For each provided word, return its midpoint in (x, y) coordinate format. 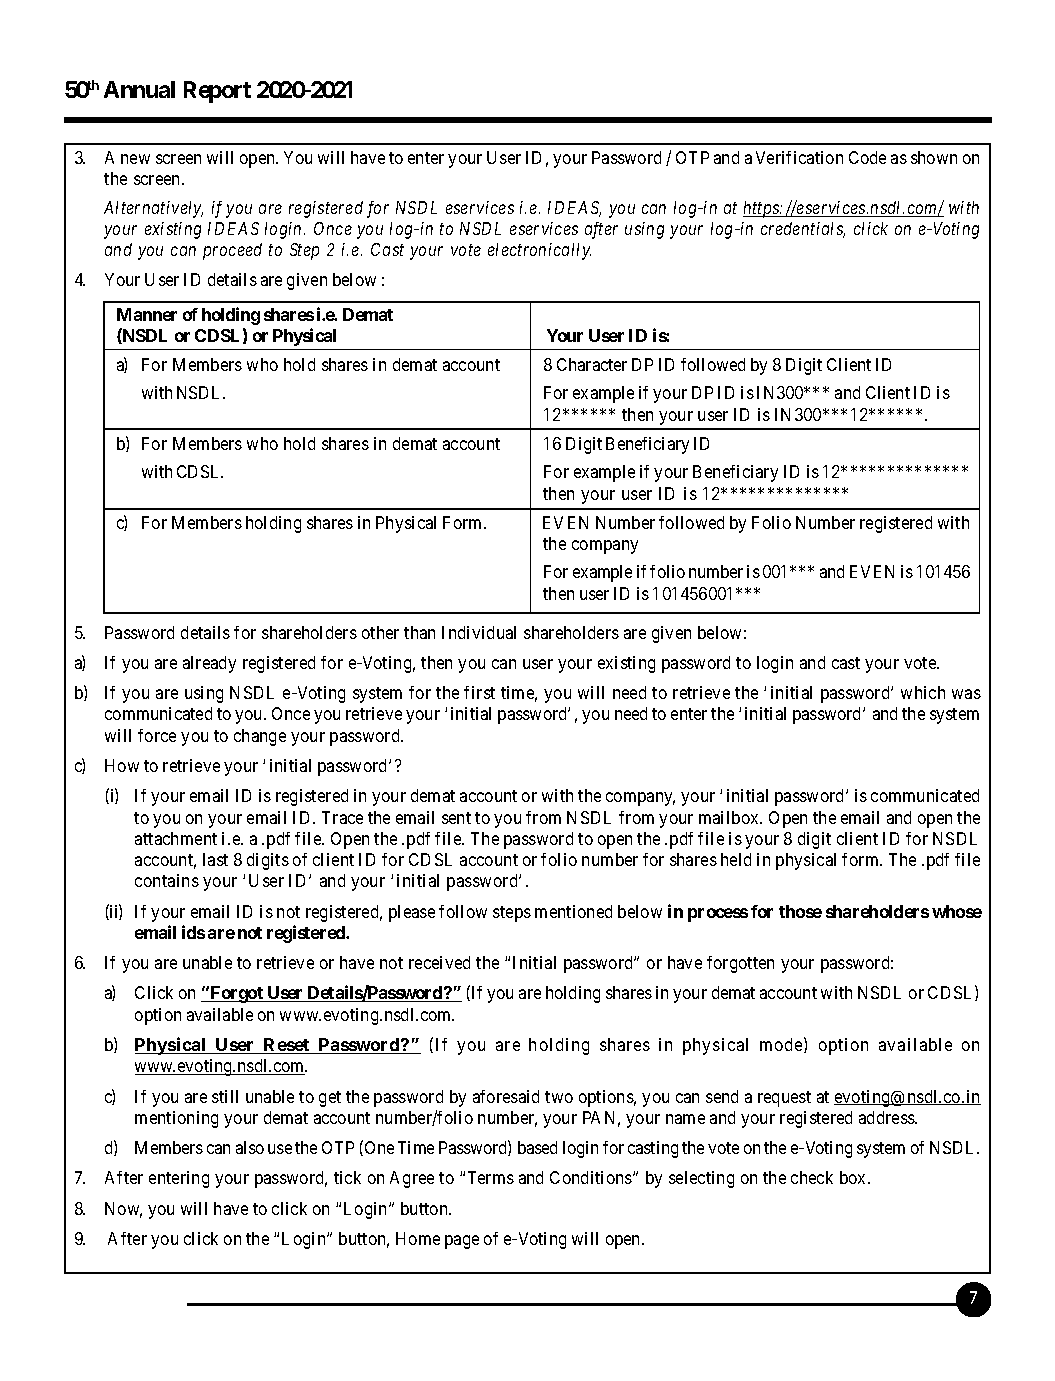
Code (867, 157)
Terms (491, 1177)
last (215, 859)
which (923, 692)
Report (217, 92)
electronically (539, 251)
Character (592, 364)
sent (456, 818)
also (250, 1147)
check (812, 1177)
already (209, 664)
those (800, 911)
